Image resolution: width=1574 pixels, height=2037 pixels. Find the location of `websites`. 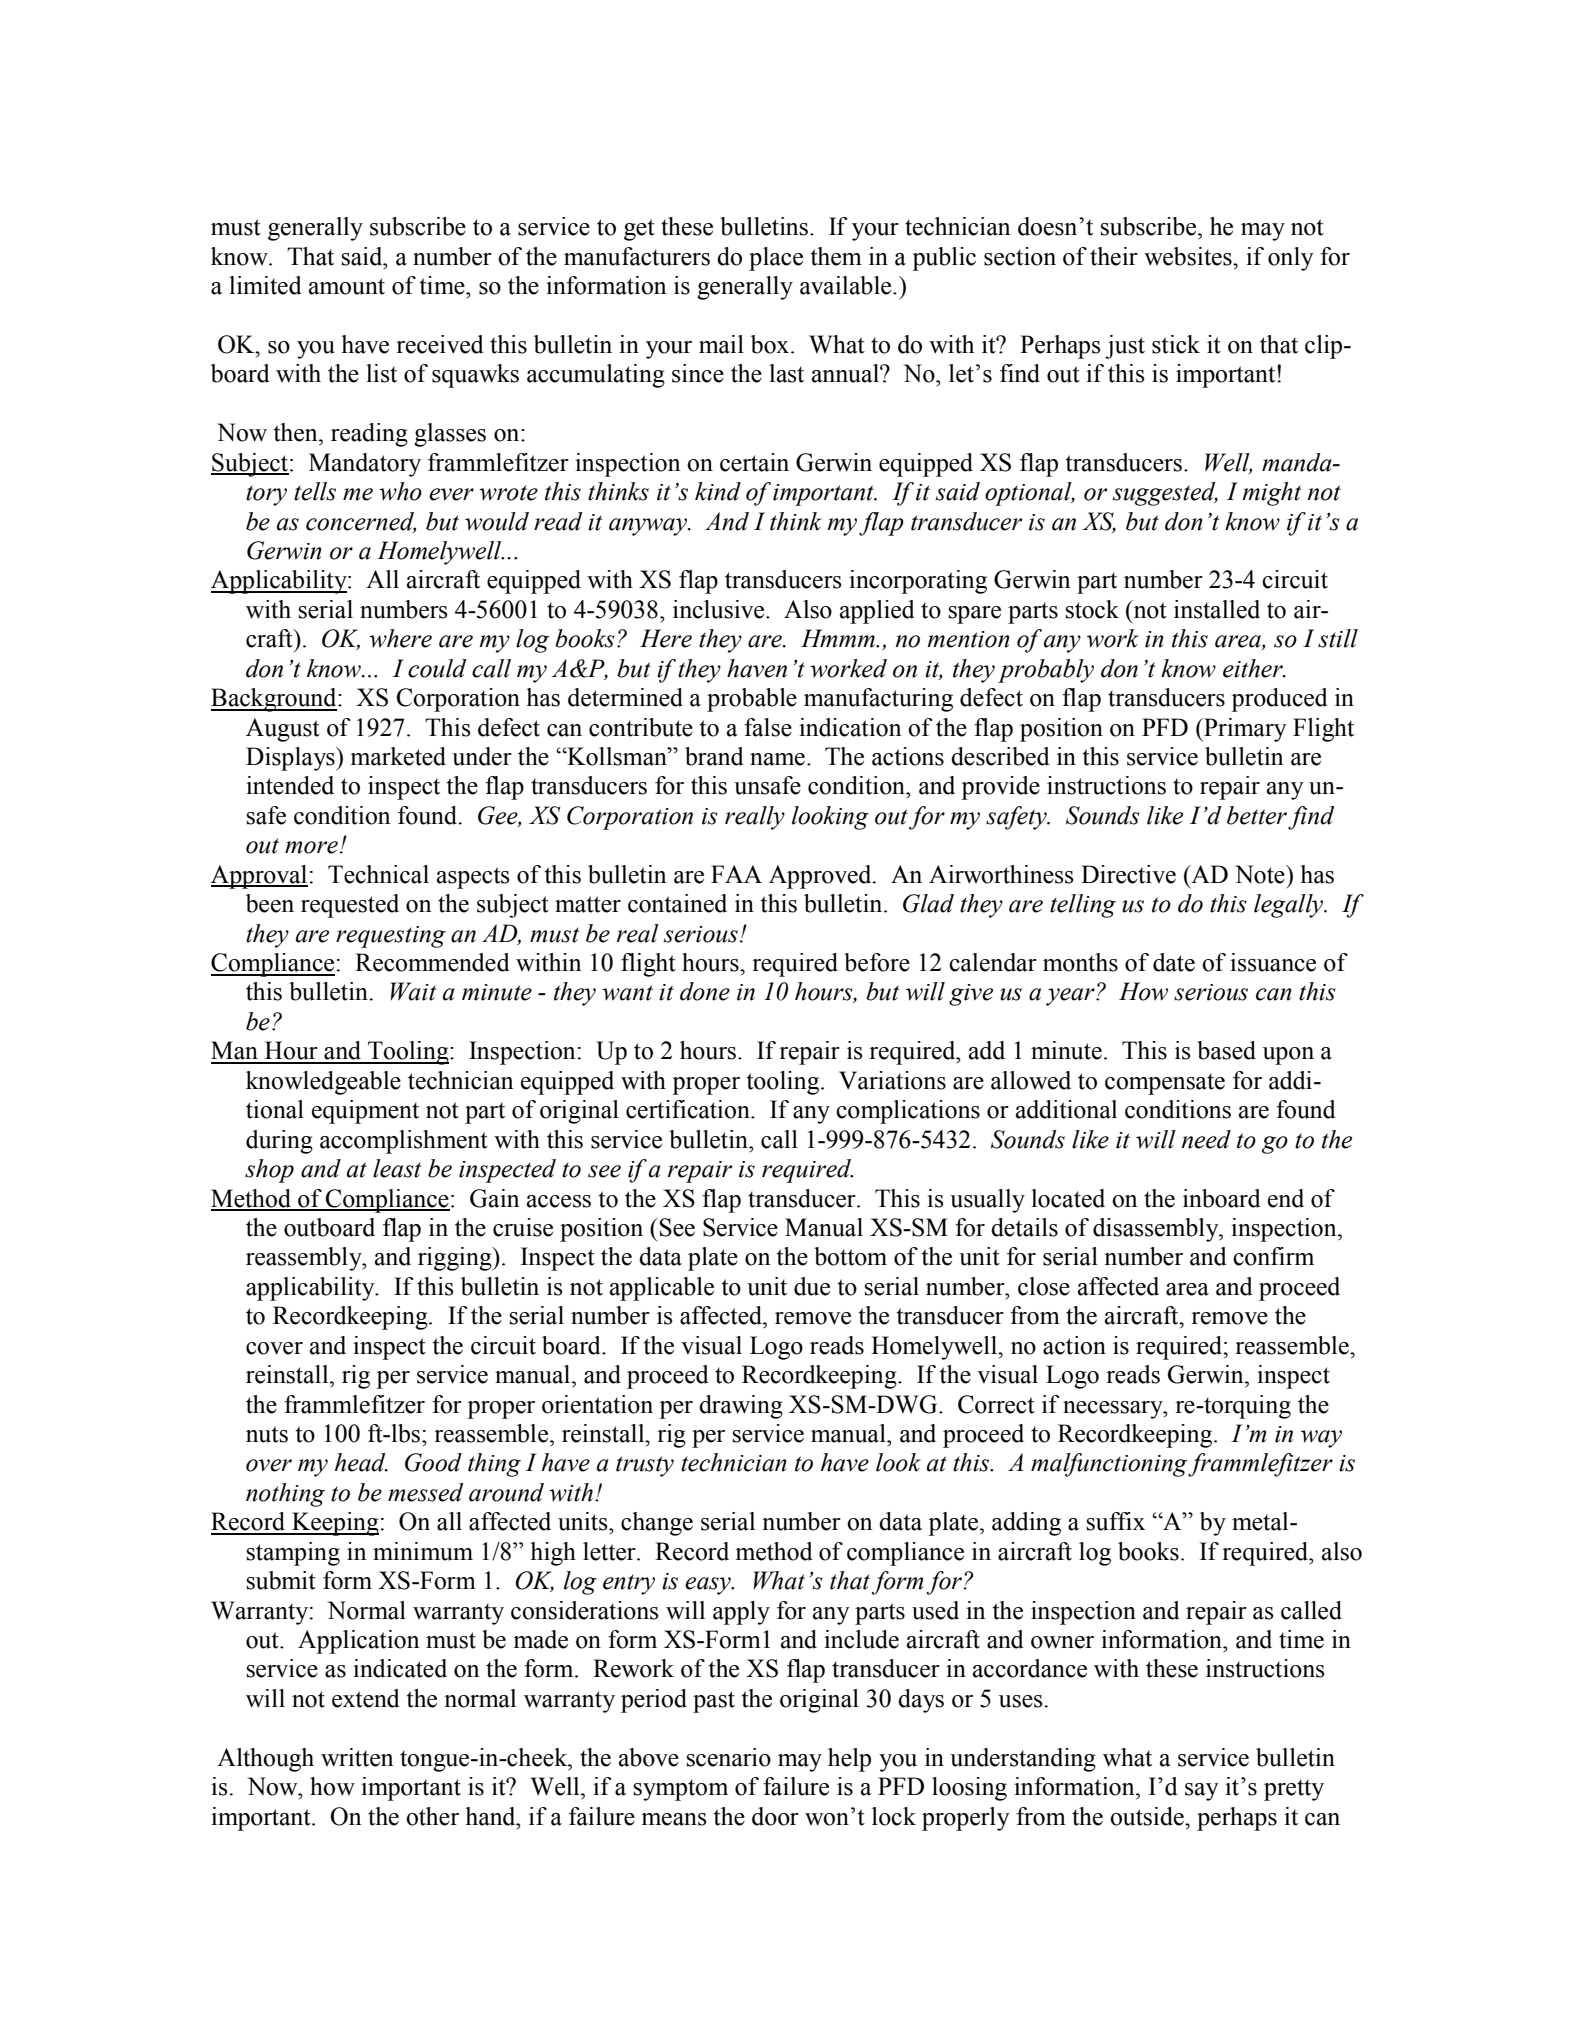

websites is located at coordinates (1189, 256).
